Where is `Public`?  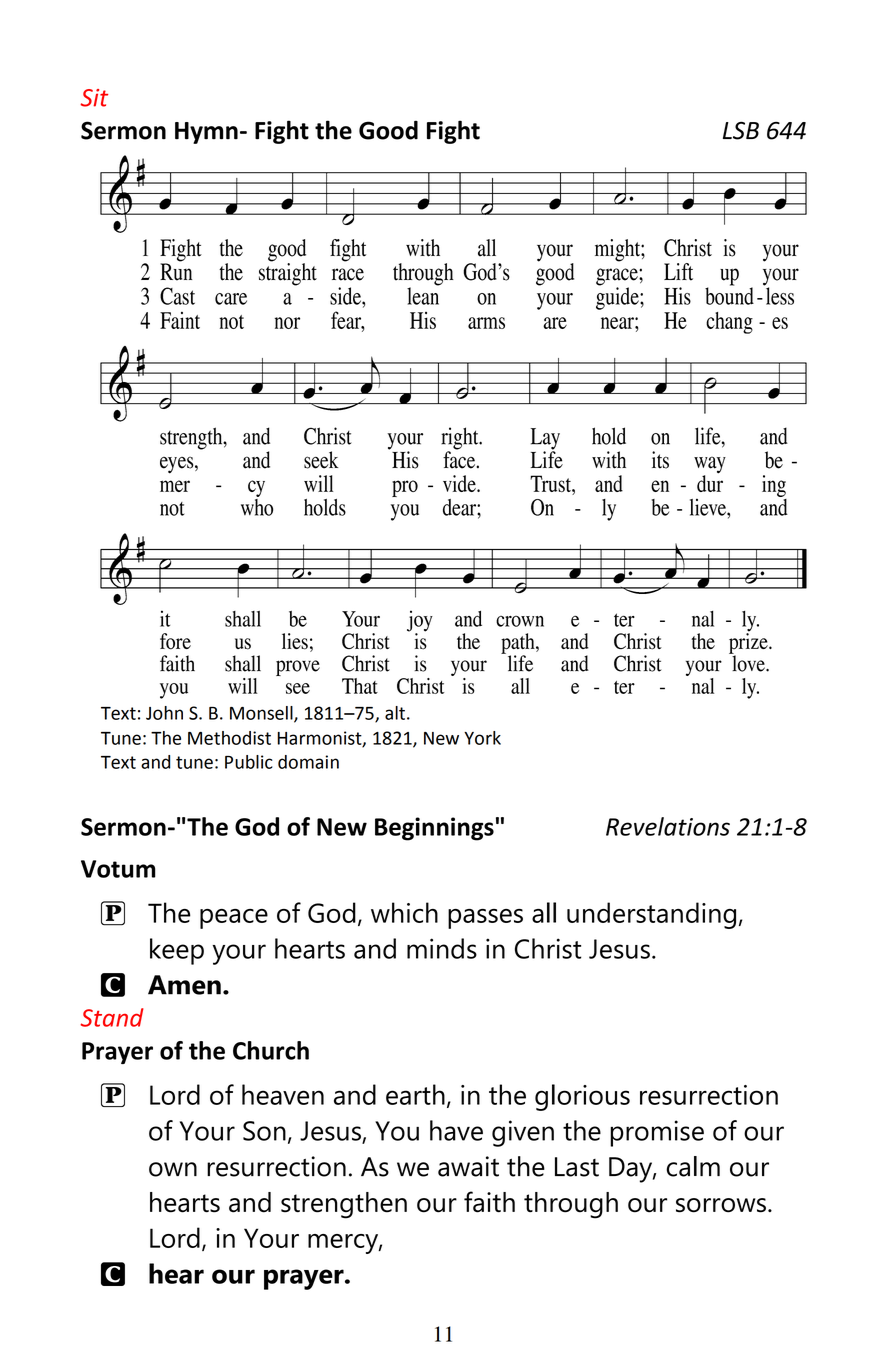 Public is located at coordinates (249, 762).
